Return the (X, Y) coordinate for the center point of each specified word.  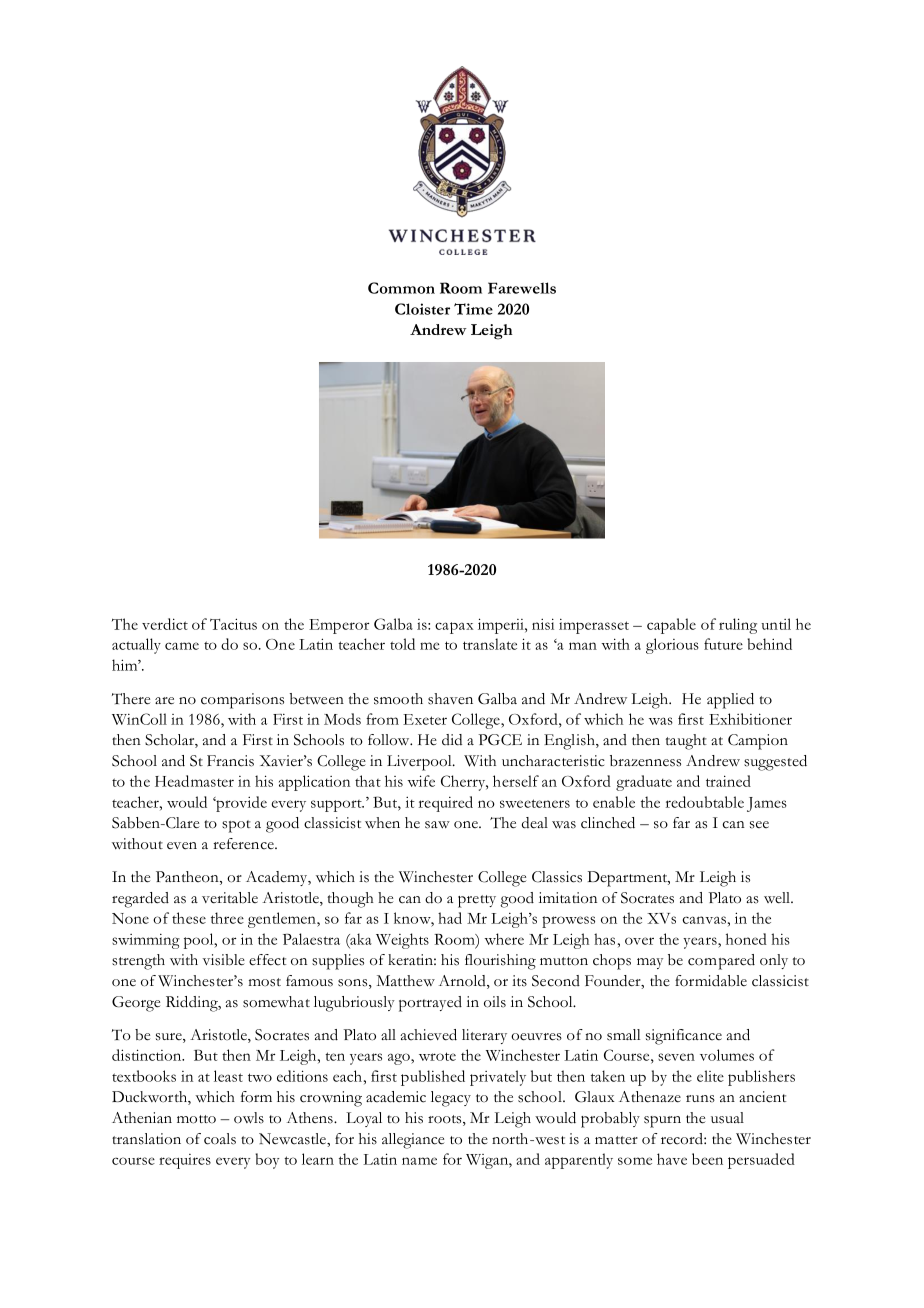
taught (686, 742)
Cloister (422, 309)
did (452, 740)
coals (220, 1139)
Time (473, 309)
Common (401, 288)
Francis (230, 761)
